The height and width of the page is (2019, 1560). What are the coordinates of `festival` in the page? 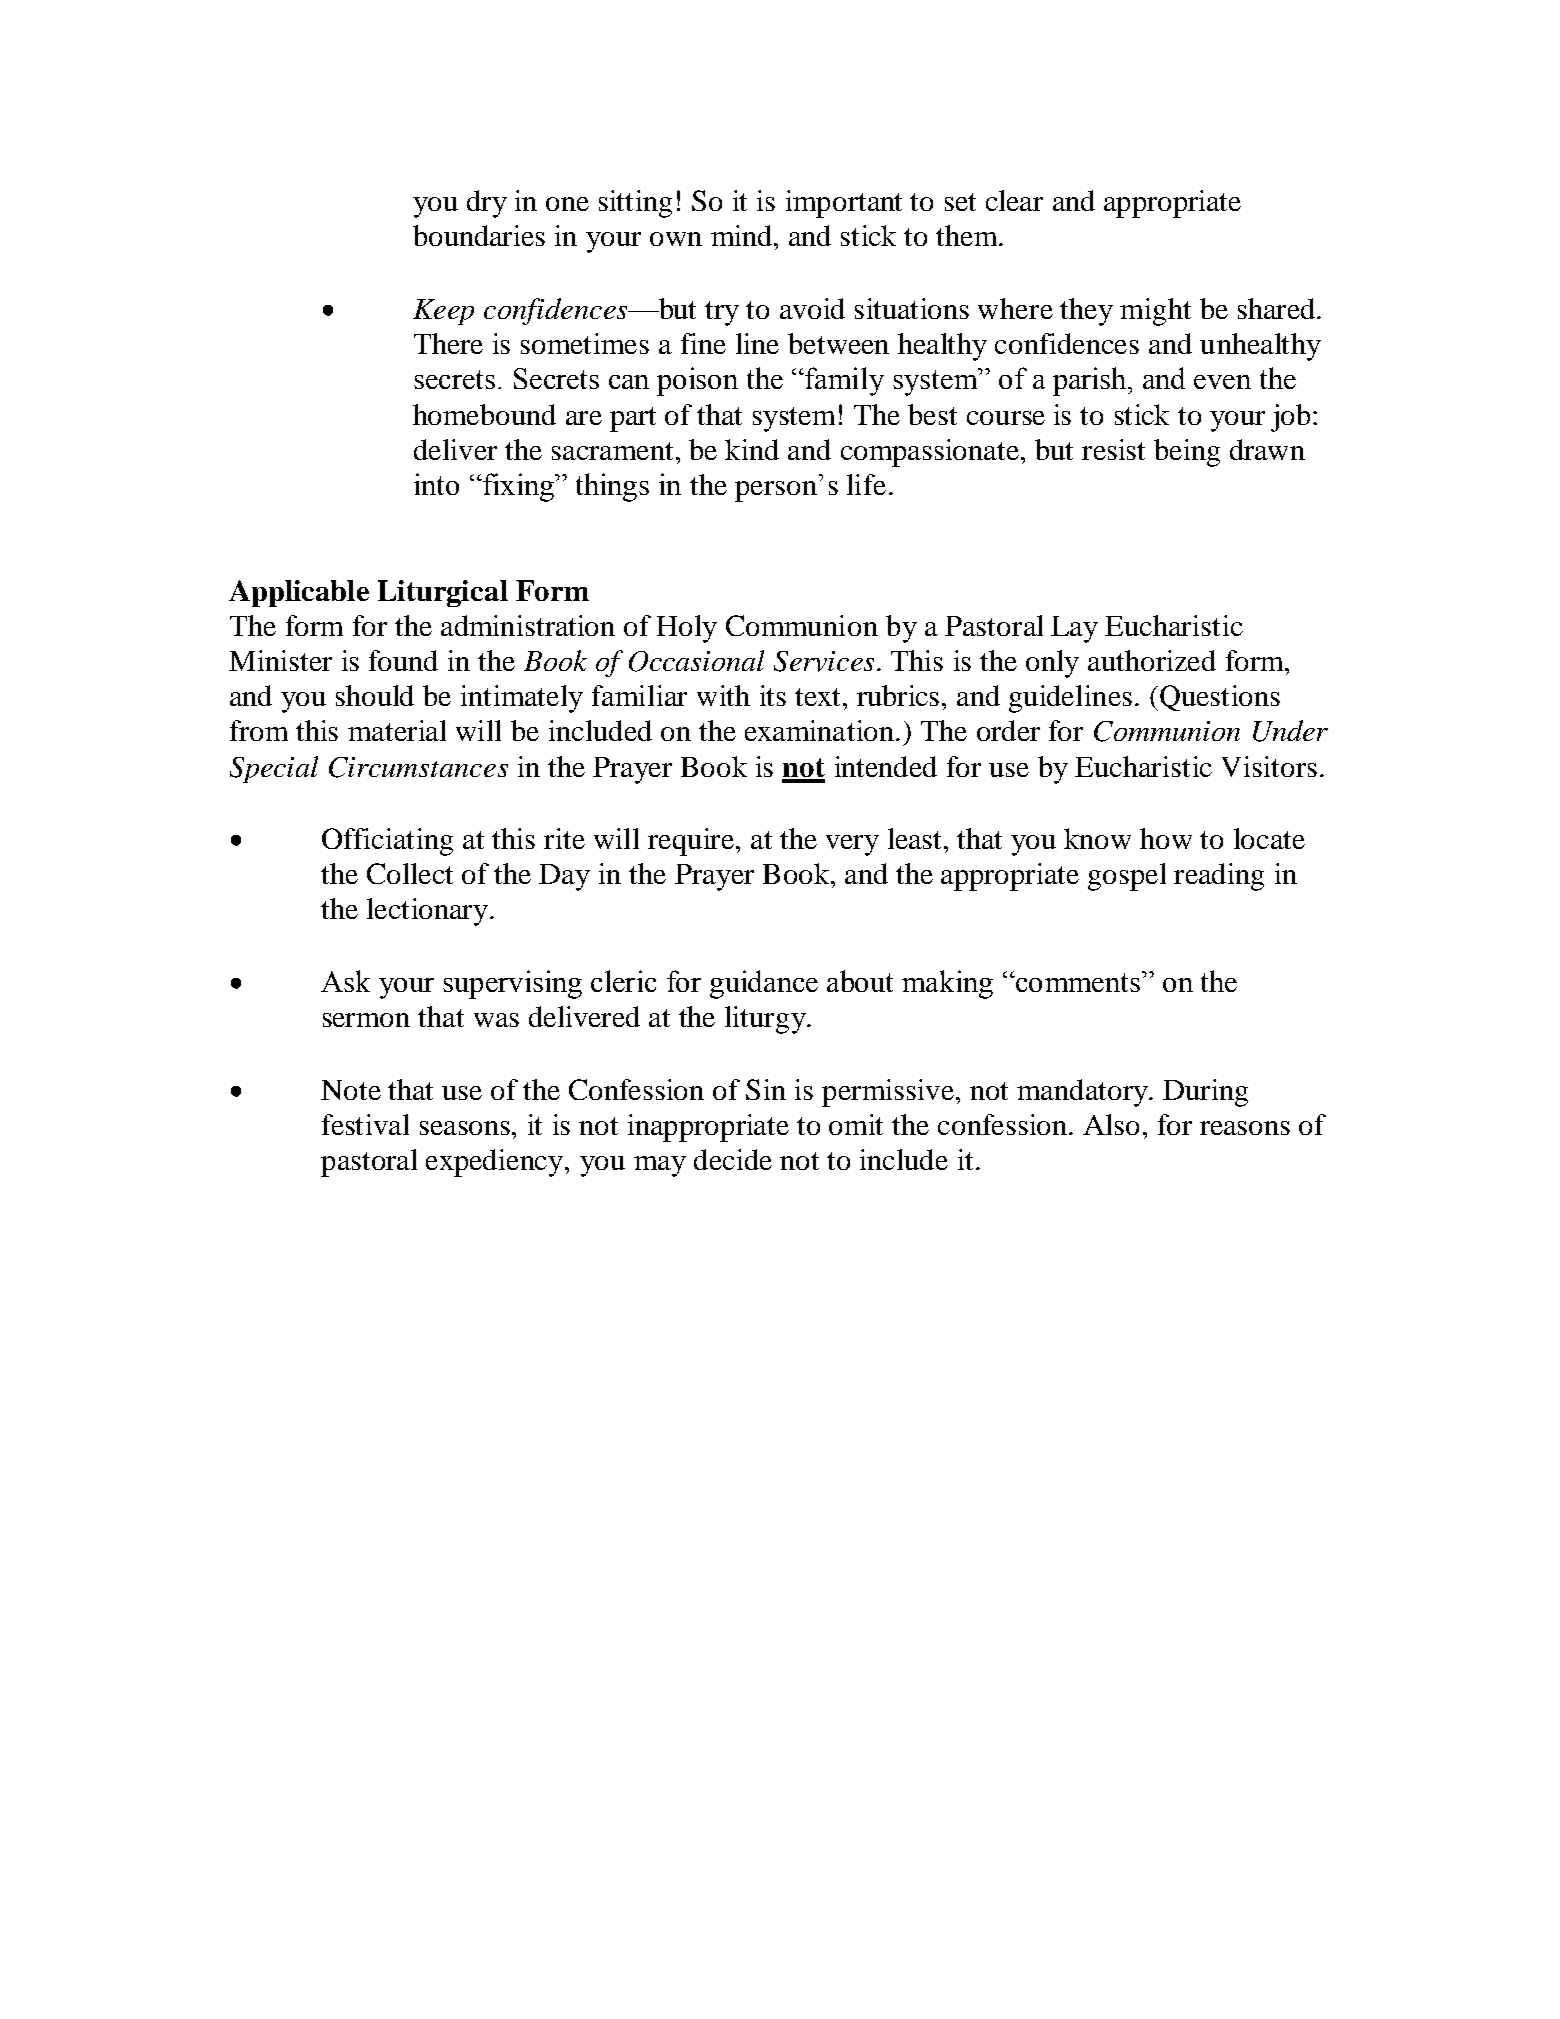 It's located at (365, 1124).
